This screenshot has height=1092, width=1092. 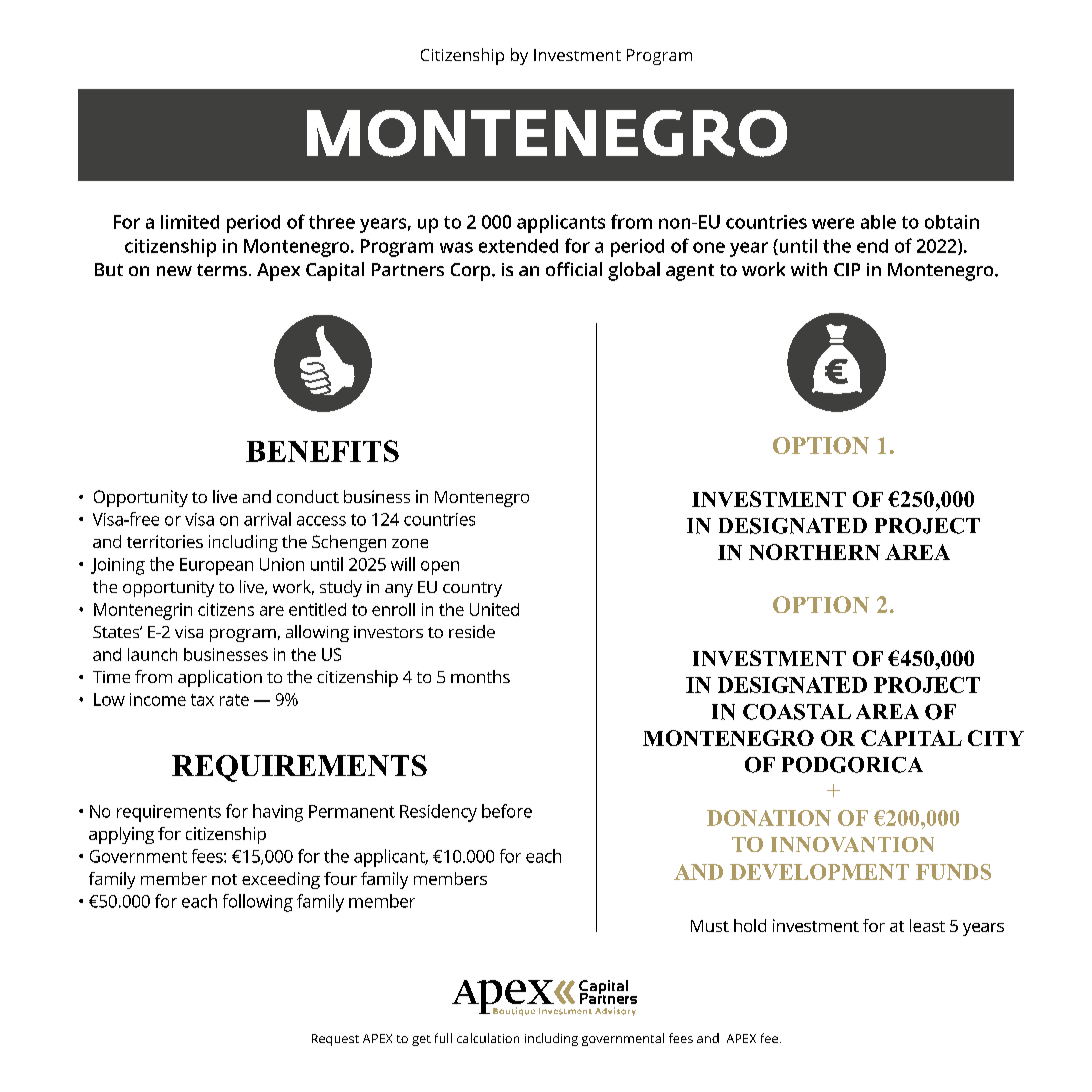 I want to click on tax, so click(x=202, y=700).
